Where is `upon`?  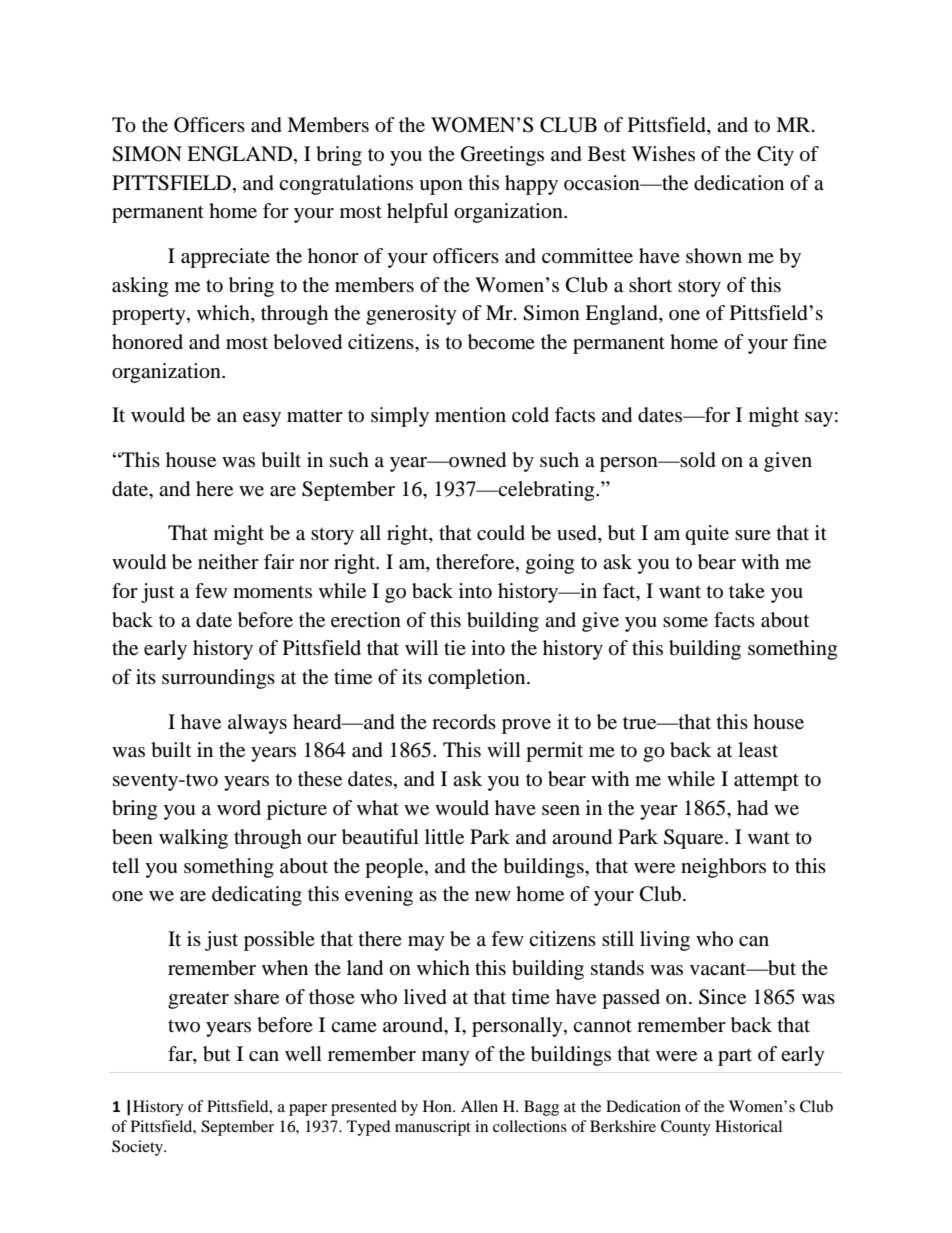
upon is located at coordinates (441, 187).
